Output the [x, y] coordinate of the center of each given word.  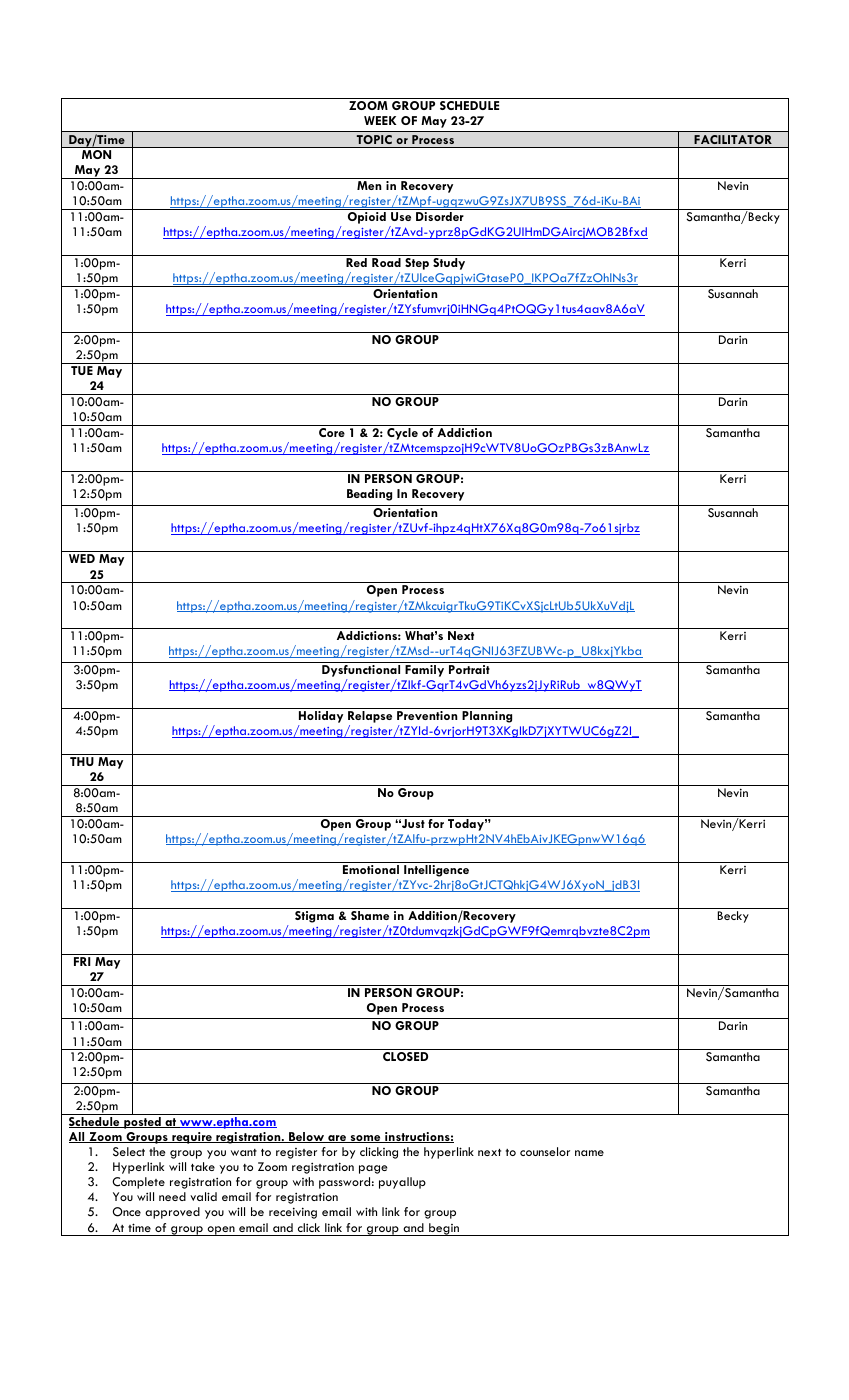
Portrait [469, 669]
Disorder [440, 216]
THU [82, 761]
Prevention [427, 715]
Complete [138, 1183]
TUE [82, 370]
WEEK [380, 120]
